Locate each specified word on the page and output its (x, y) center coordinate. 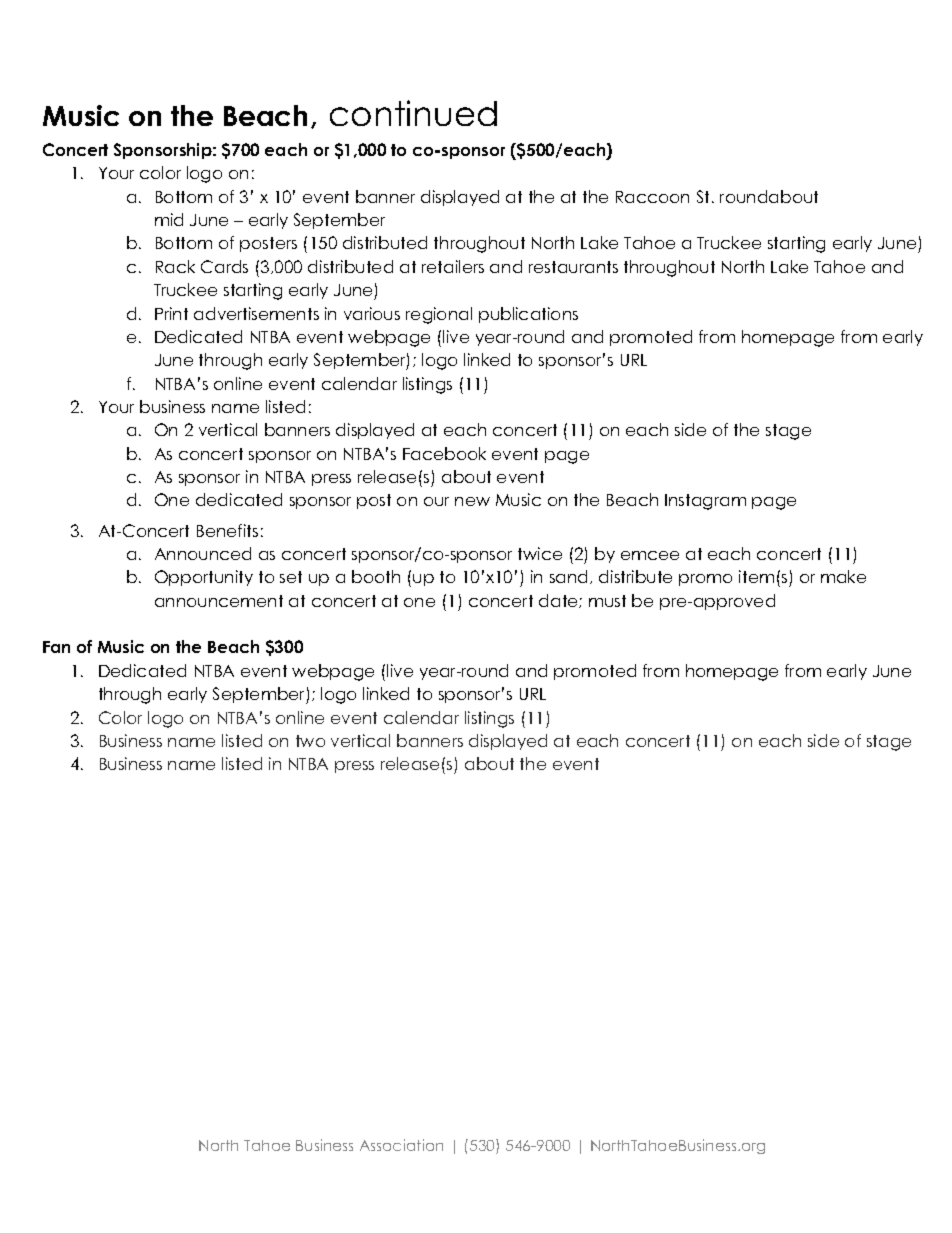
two (310, 741)
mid (169, 219)
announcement (219, 601)
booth (376, 576)
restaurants (573, 267)
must (607, 601)
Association (401, 1145)
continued (413, 113)
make (843, 576)
